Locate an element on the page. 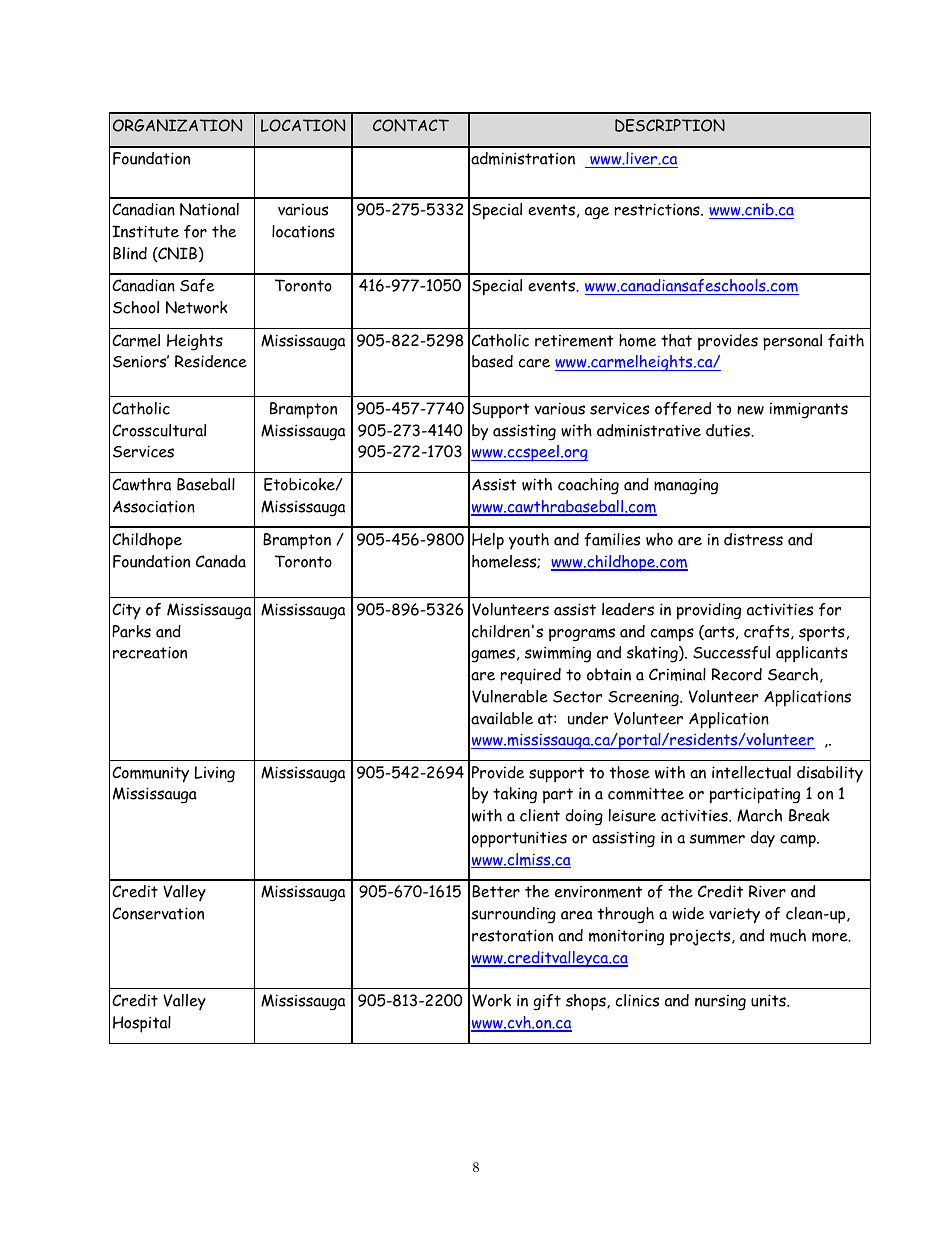 The image size is (952, 1233). CONTACT is located at coordinates (411, 125).
